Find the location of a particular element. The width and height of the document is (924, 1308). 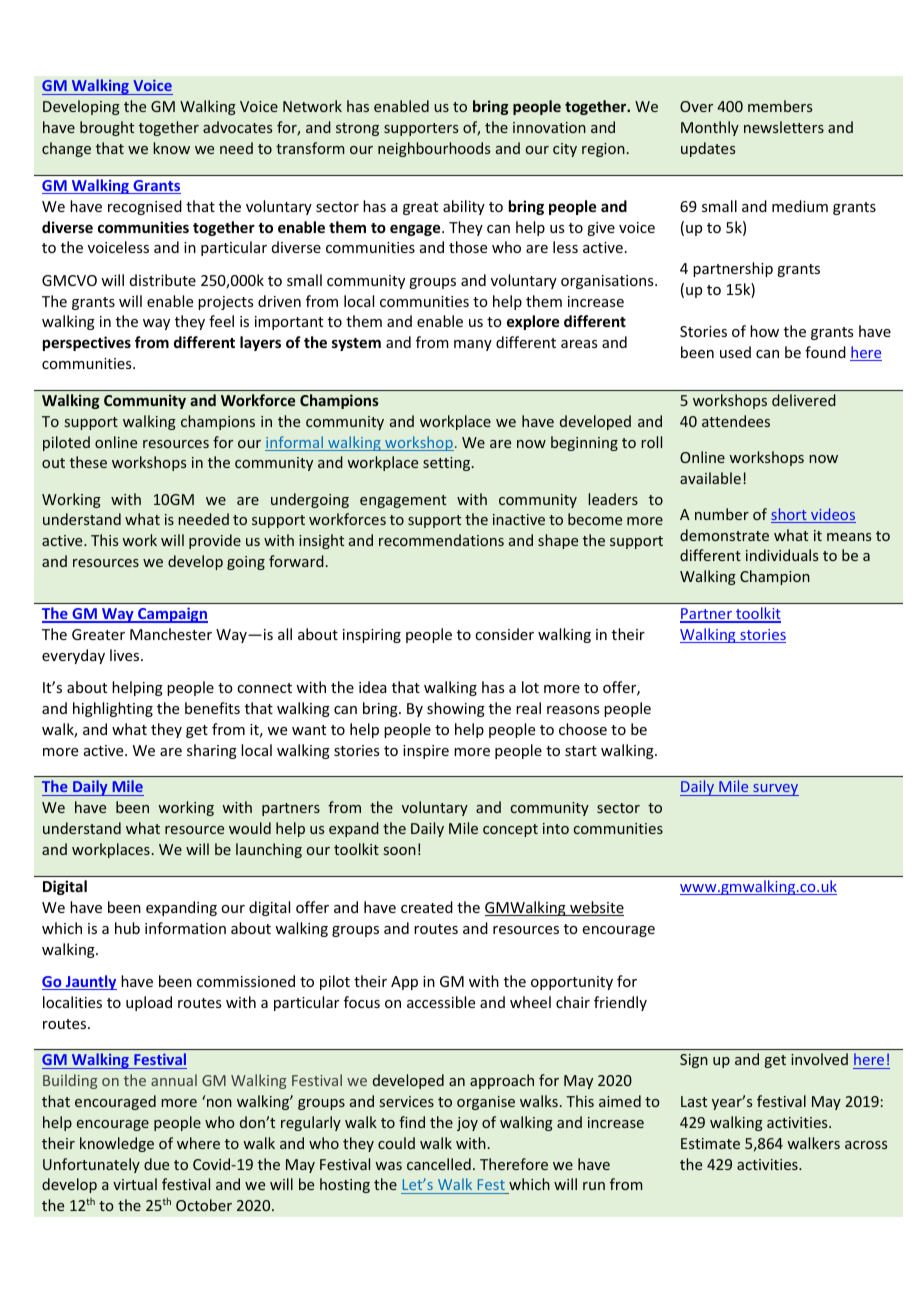

provide is located at coordinates (215, 541).
